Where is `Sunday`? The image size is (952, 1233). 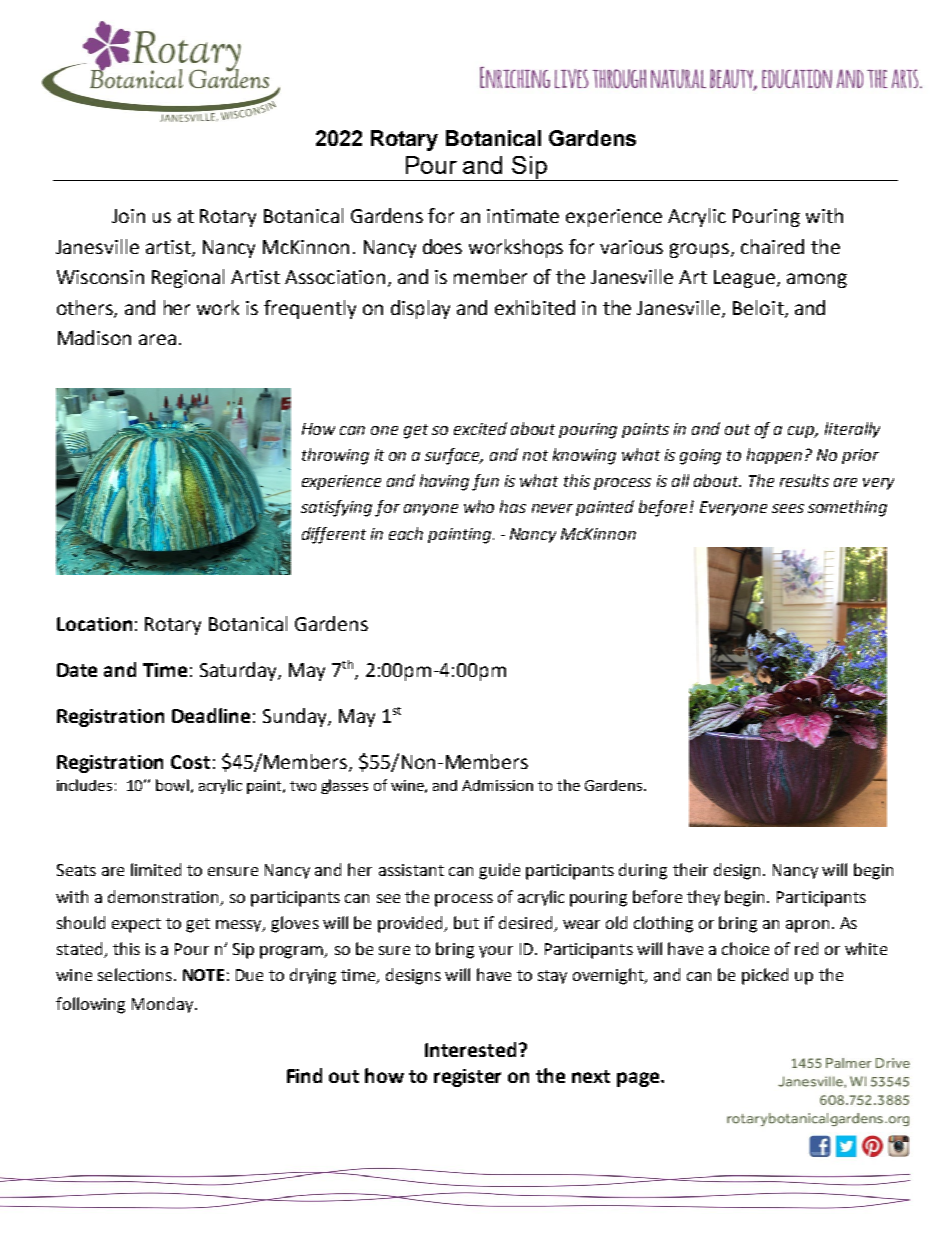
Sunday is located at coordinates (296, 717).
